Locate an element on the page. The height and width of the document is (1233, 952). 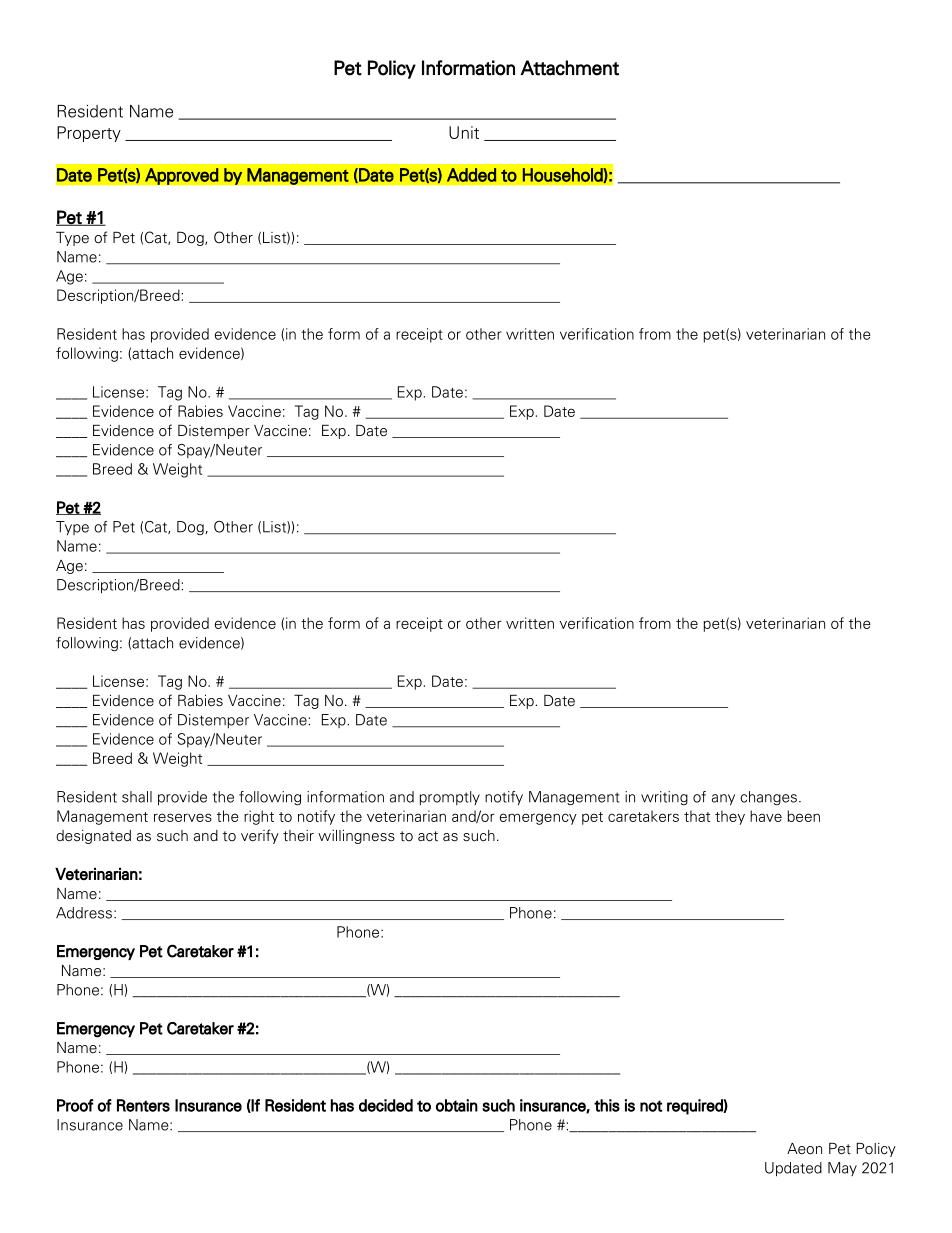
Added is located at coordinates (471, 175).
